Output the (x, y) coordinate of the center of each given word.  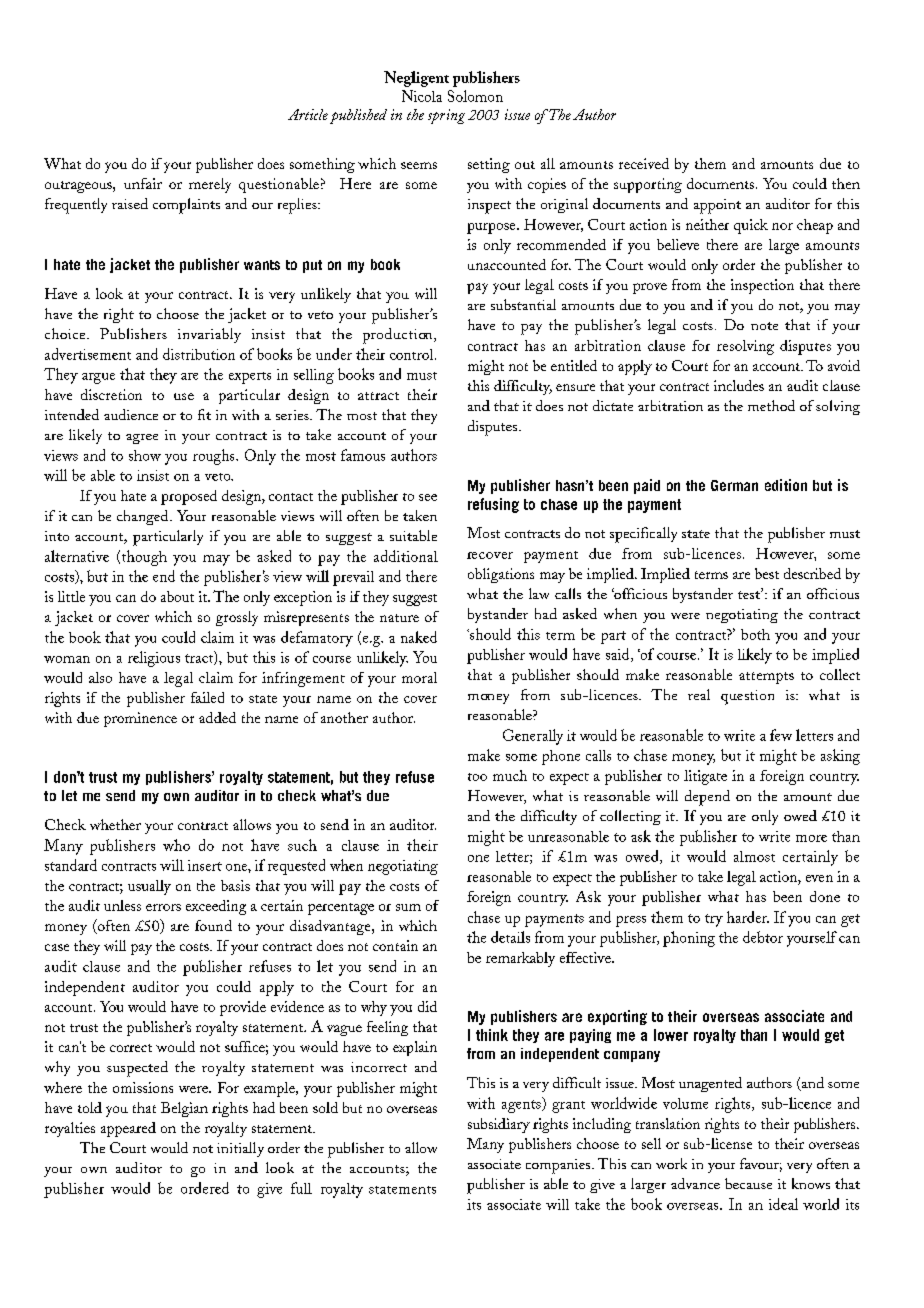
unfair (143, 183)
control (413, 354)
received (644, 163)
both (755, 634)
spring (446, 116)
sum (408, 907)
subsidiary (499, 1125)
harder (748, 917)
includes (739, 385)
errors (163, 907)
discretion (111, 394)
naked (419, 637)
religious (154, 659)
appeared (128, 1129)
